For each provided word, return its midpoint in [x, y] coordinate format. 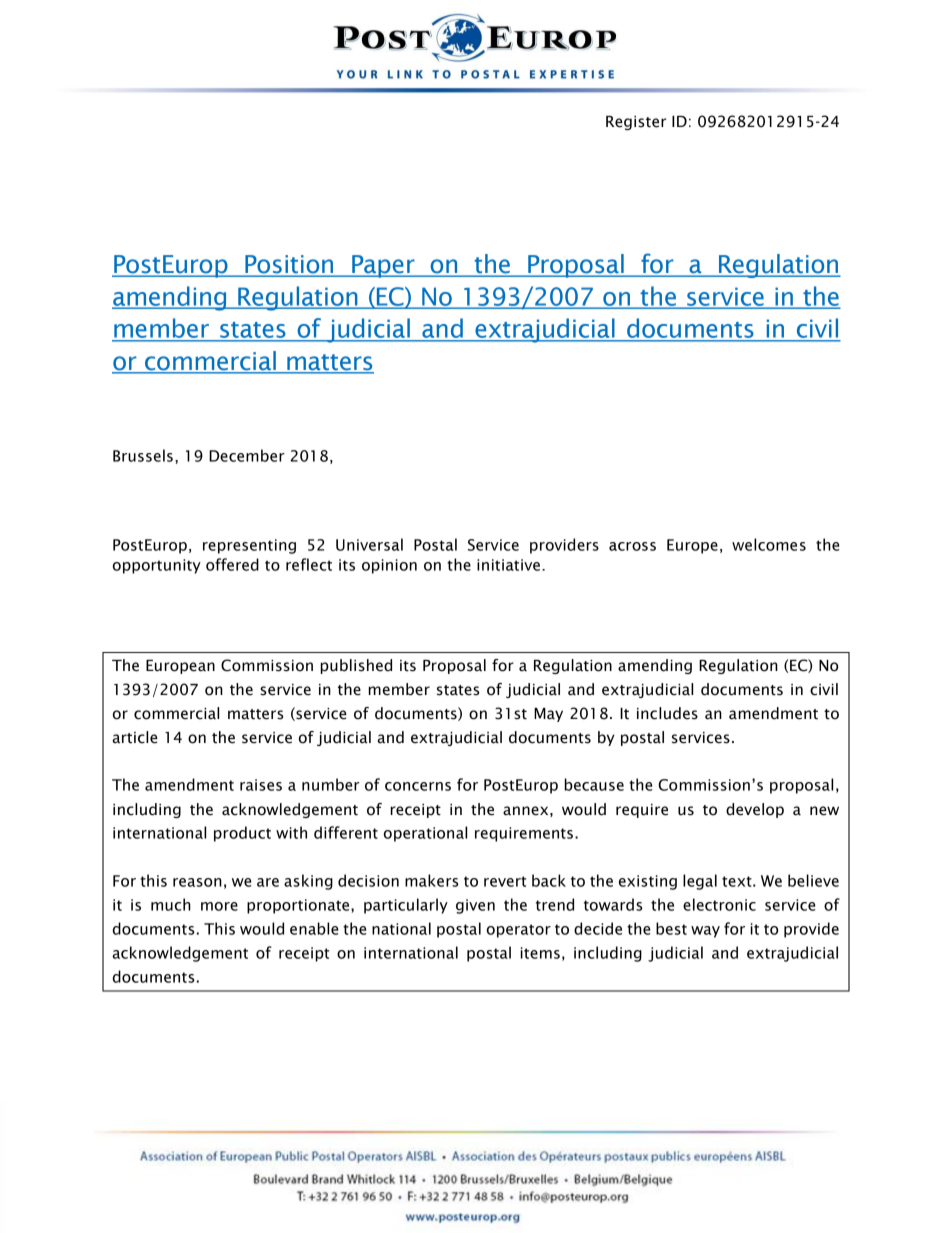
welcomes [769, 544]
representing [249, 546]
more [219, 906]
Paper [383, 266]
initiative [508, 565]
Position [289, 265]
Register [636, 123]
